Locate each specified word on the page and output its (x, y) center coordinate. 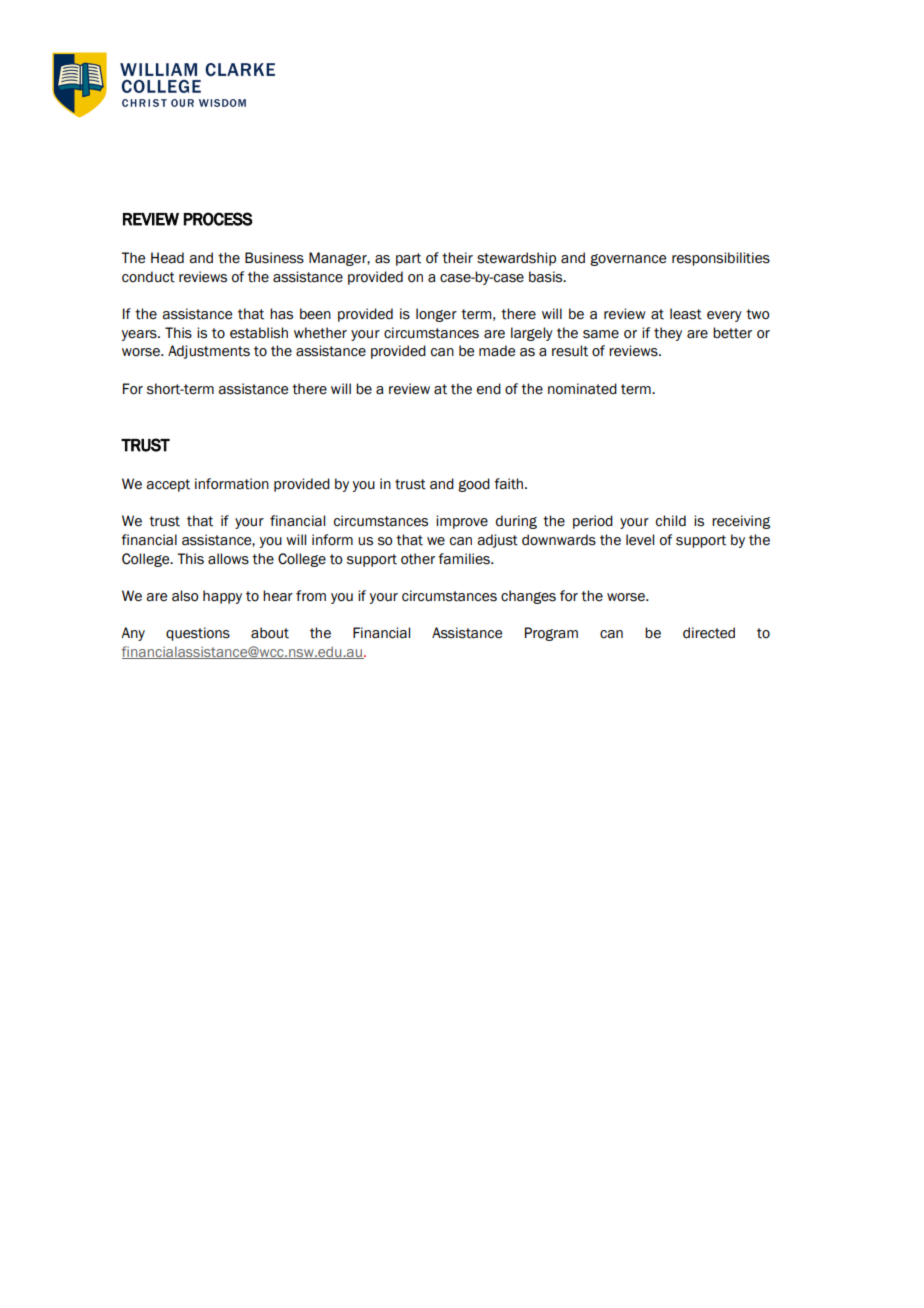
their (457, 258)
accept (168, 485)
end (489, 389)
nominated (582, 389)
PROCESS (218, 219)
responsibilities (721, 259)
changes (528, 597)
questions (198, 634)
